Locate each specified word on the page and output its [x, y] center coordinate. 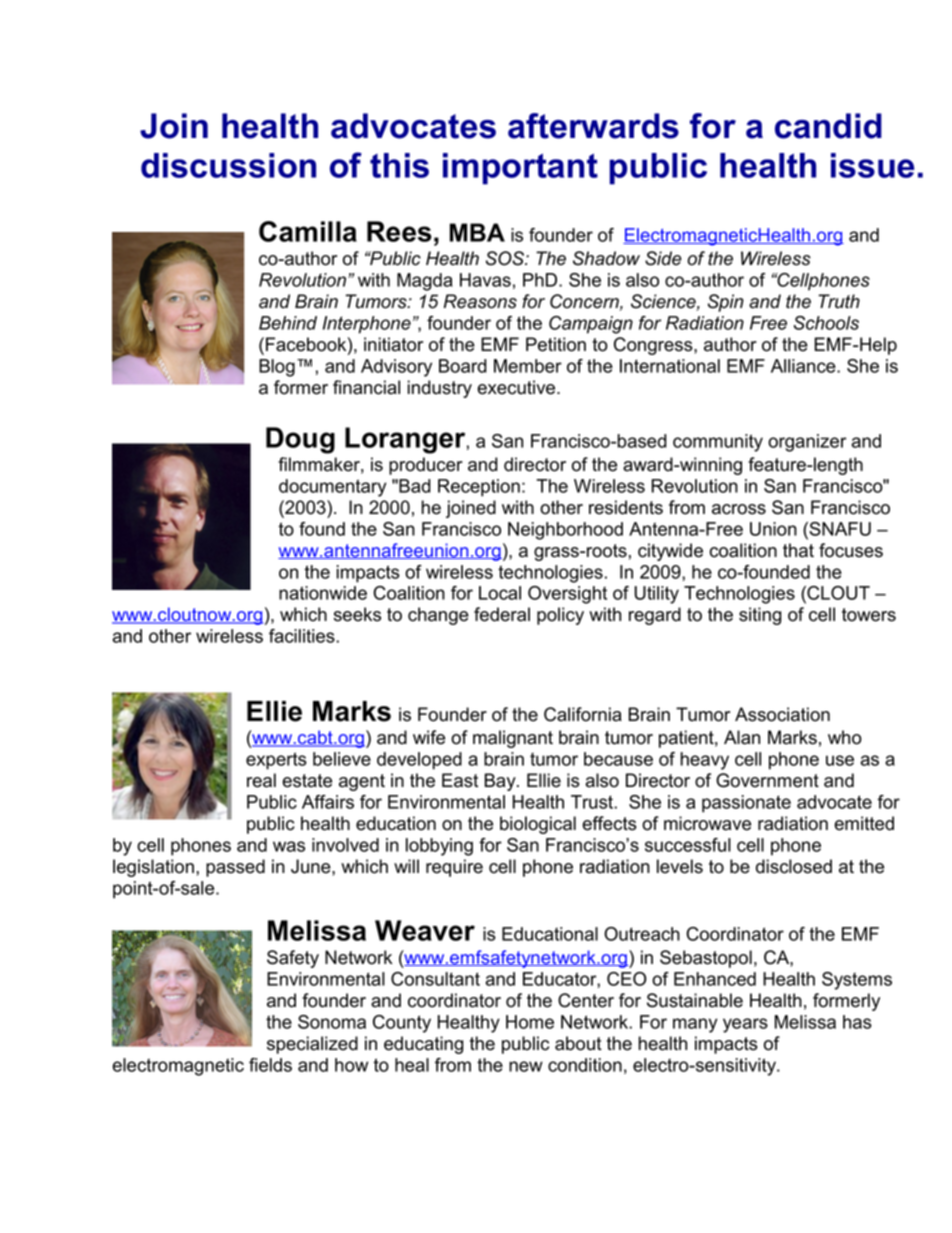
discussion [228, 165]
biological [538, 825]
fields [270, 1065]
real [261, 780]
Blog [277, 368]
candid [828, 126]
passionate [746, 804]
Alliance [804, 366]
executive [517, 387]
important [520, 169]
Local [500, 593]
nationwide [323, 593]
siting [760, 616]
